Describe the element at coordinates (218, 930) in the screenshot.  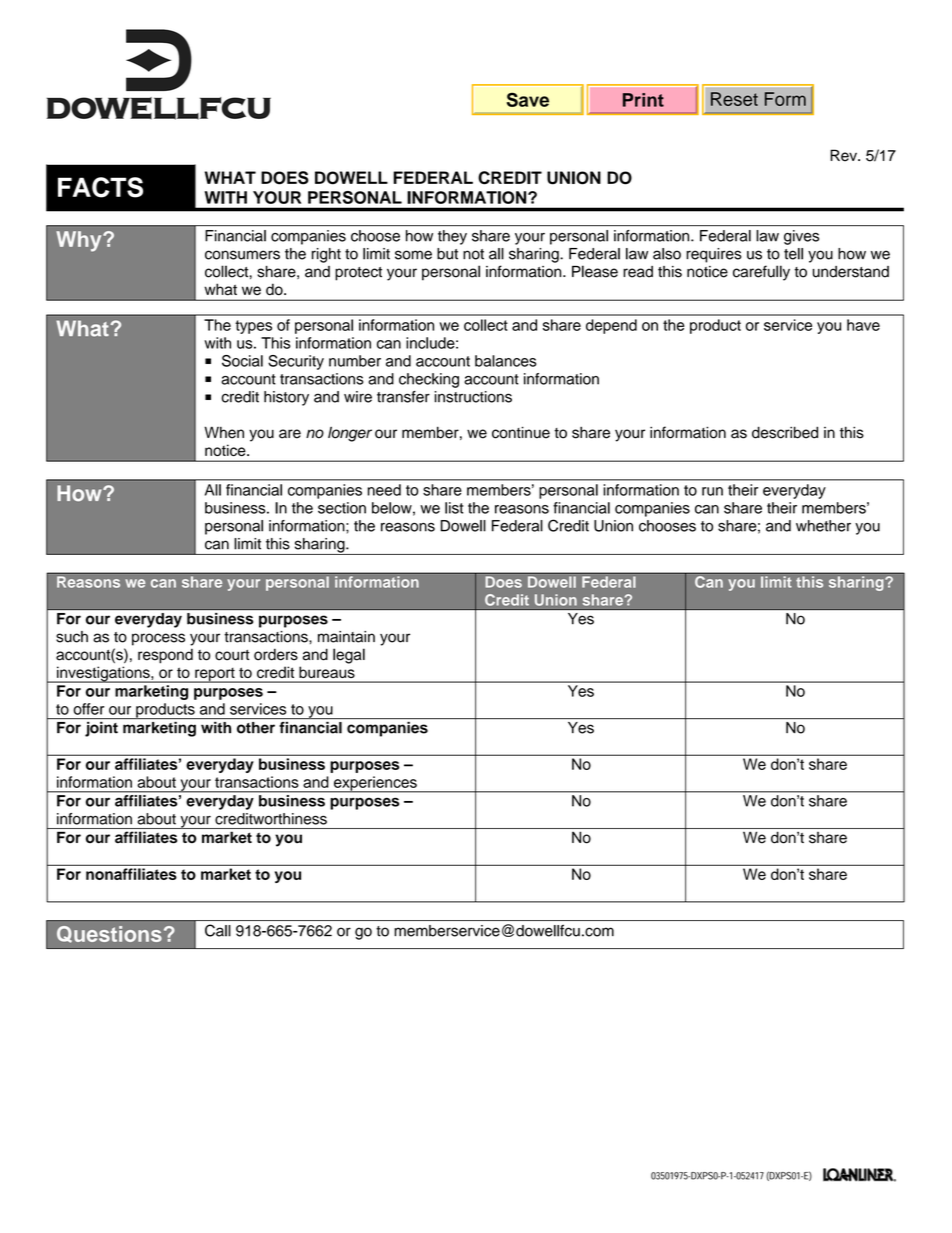
I see `Call` at that location.
